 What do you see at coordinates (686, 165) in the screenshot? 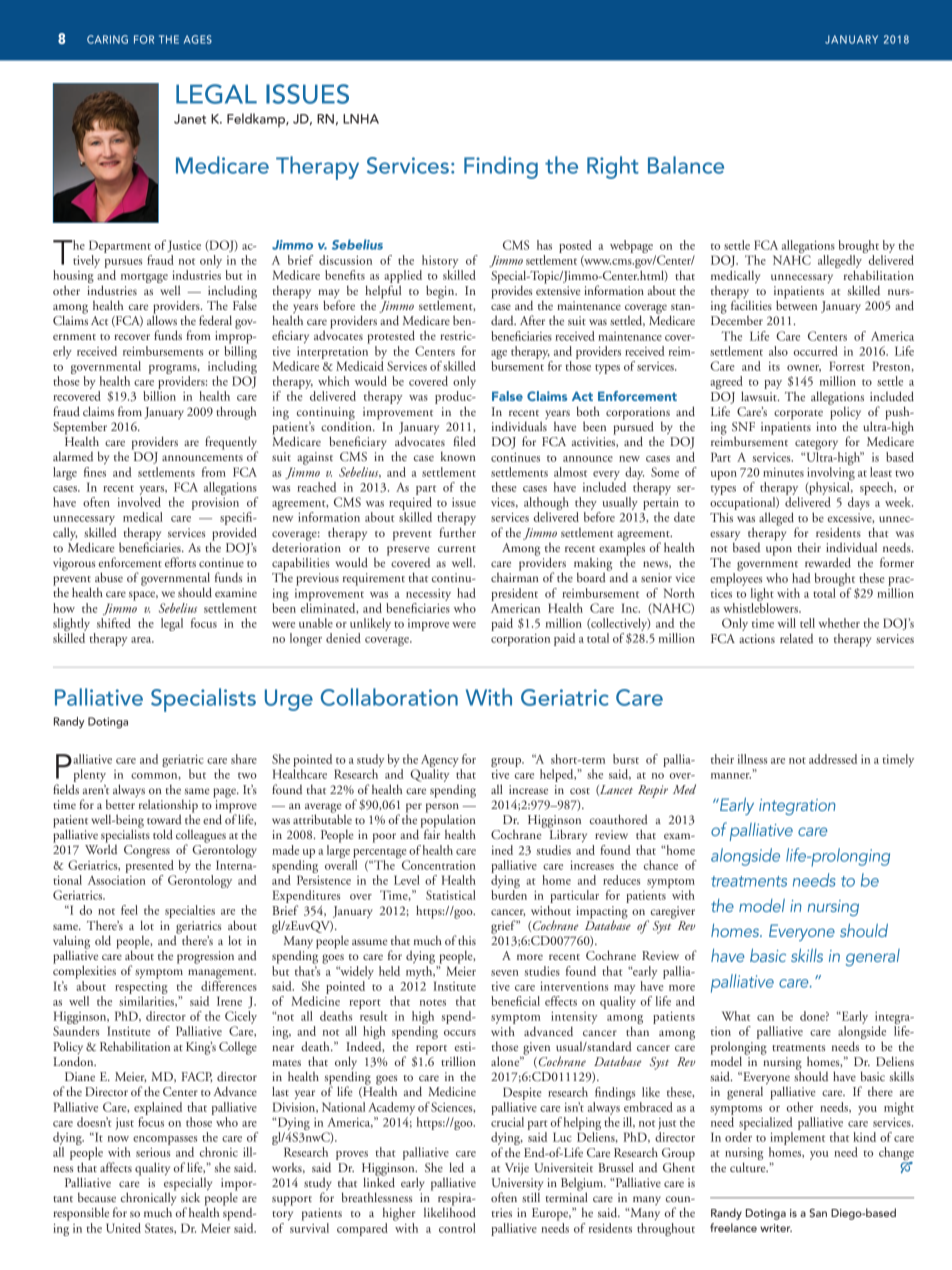
I see `Balance` at bounding box center [686, 165].
